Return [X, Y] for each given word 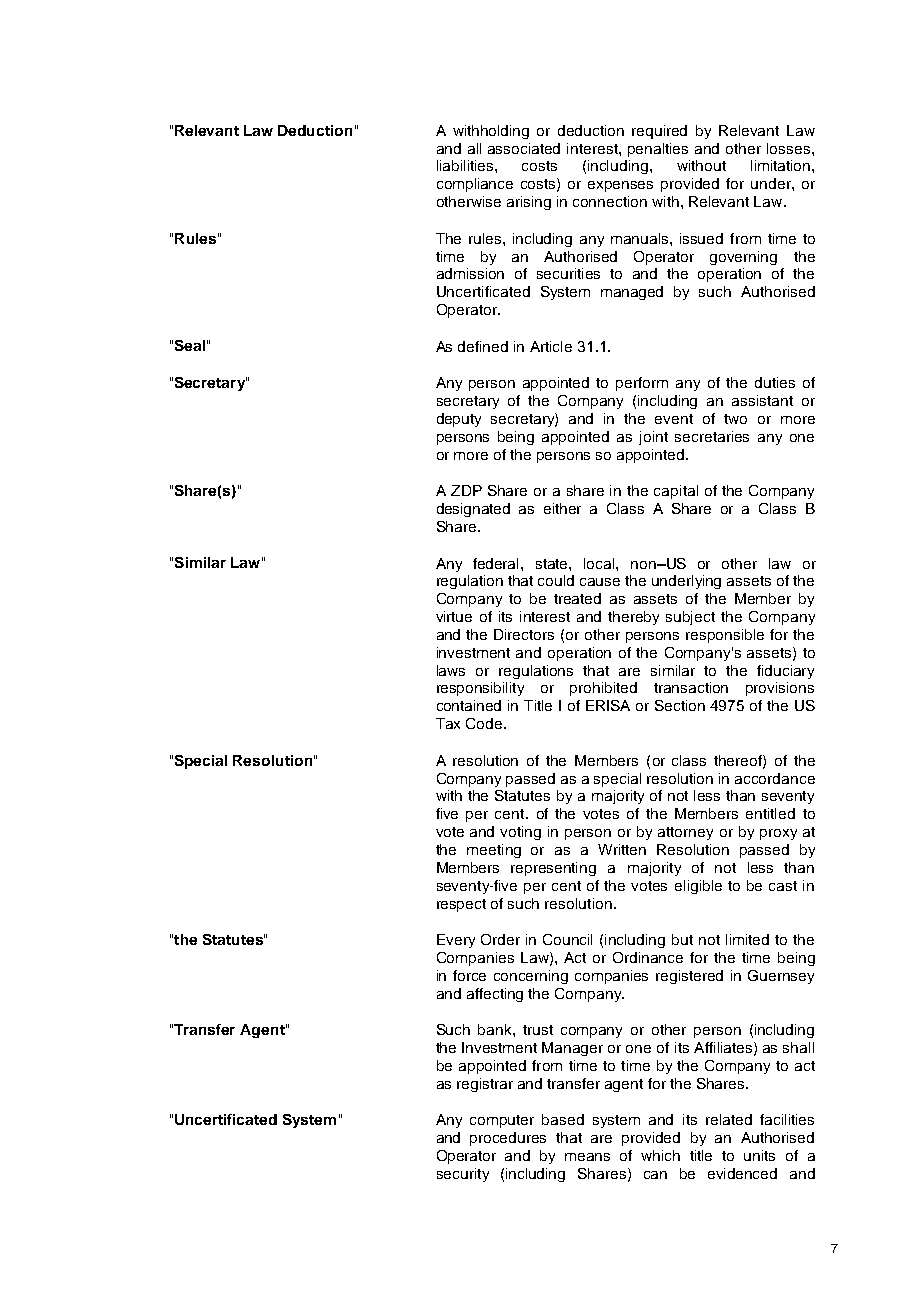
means [587, 1157]
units [759, 1155]
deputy [459, 420]
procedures [508, 1139]
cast [783, 886]
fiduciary [785, 672]
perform [642, 384]
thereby [633, 618]
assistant [762, 400]
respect [461, 905]
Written [622, 849]
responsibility [480, 689]
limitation [782, 165]
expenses [620, 186]
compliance [475, 185]
